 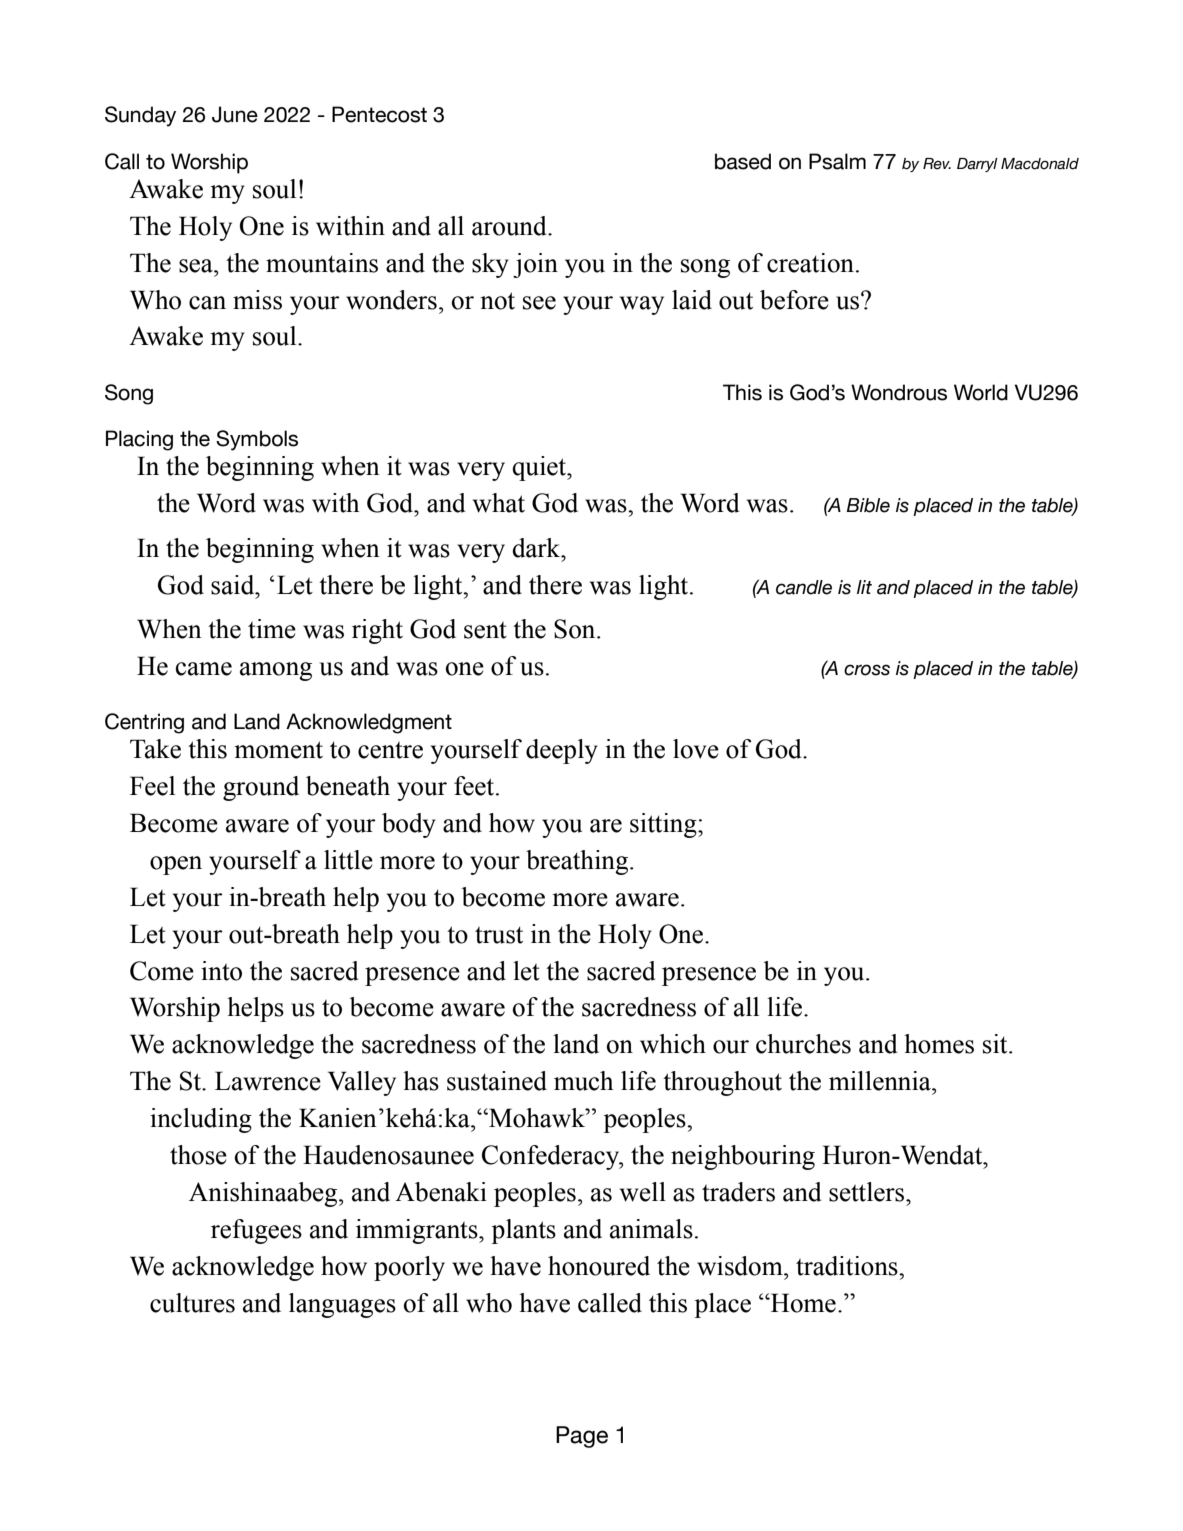 I want to click on June, so click(x=235, y=114).
